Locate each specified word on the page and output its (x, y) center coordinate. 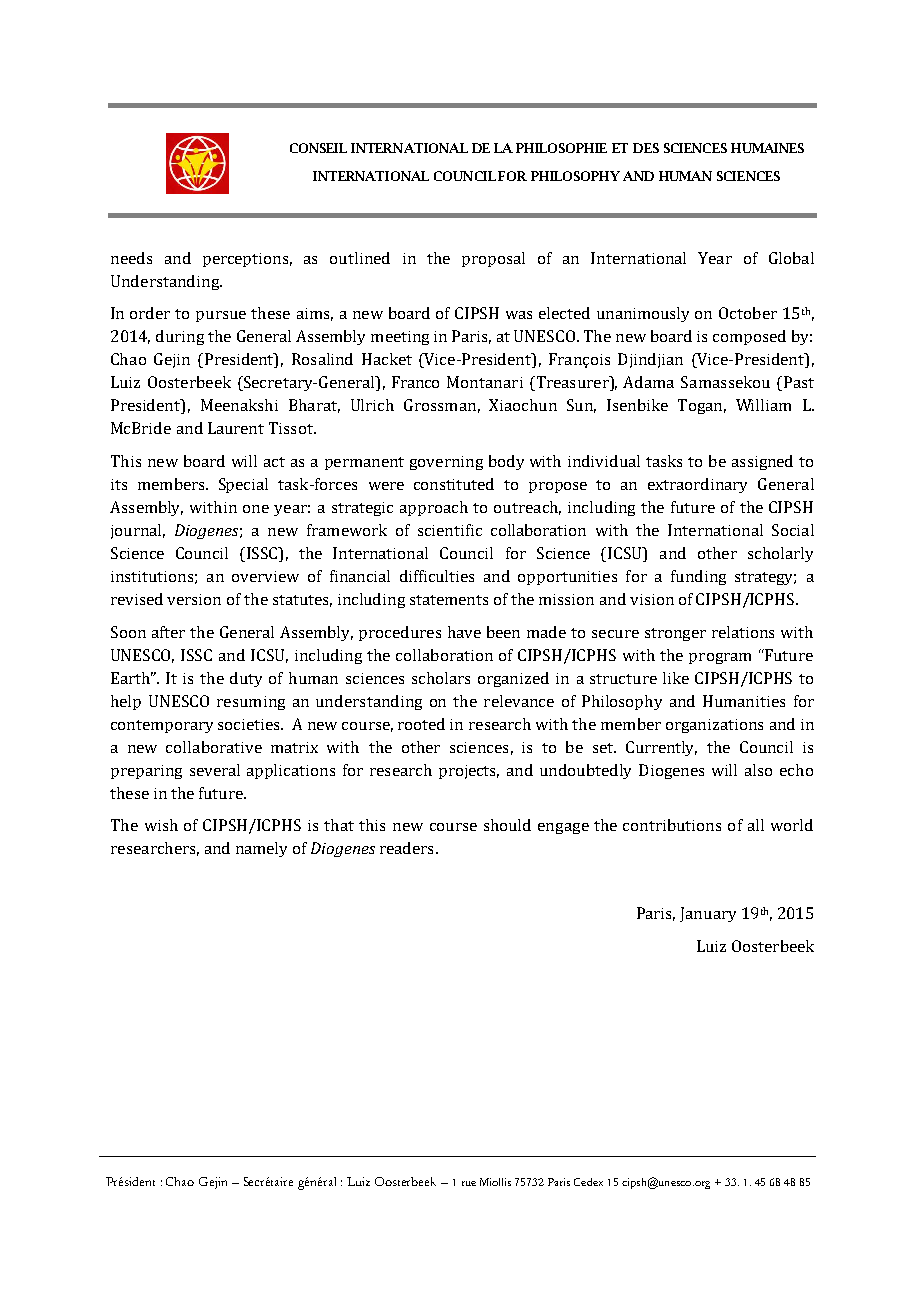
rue (469, 1183)
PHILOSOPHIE (561, 148)
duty (246, 679)
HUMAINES (767, 148)
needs (131, 258)
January (708, 914)
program (720, 658)
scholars (441, 678)
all (756, 825)
